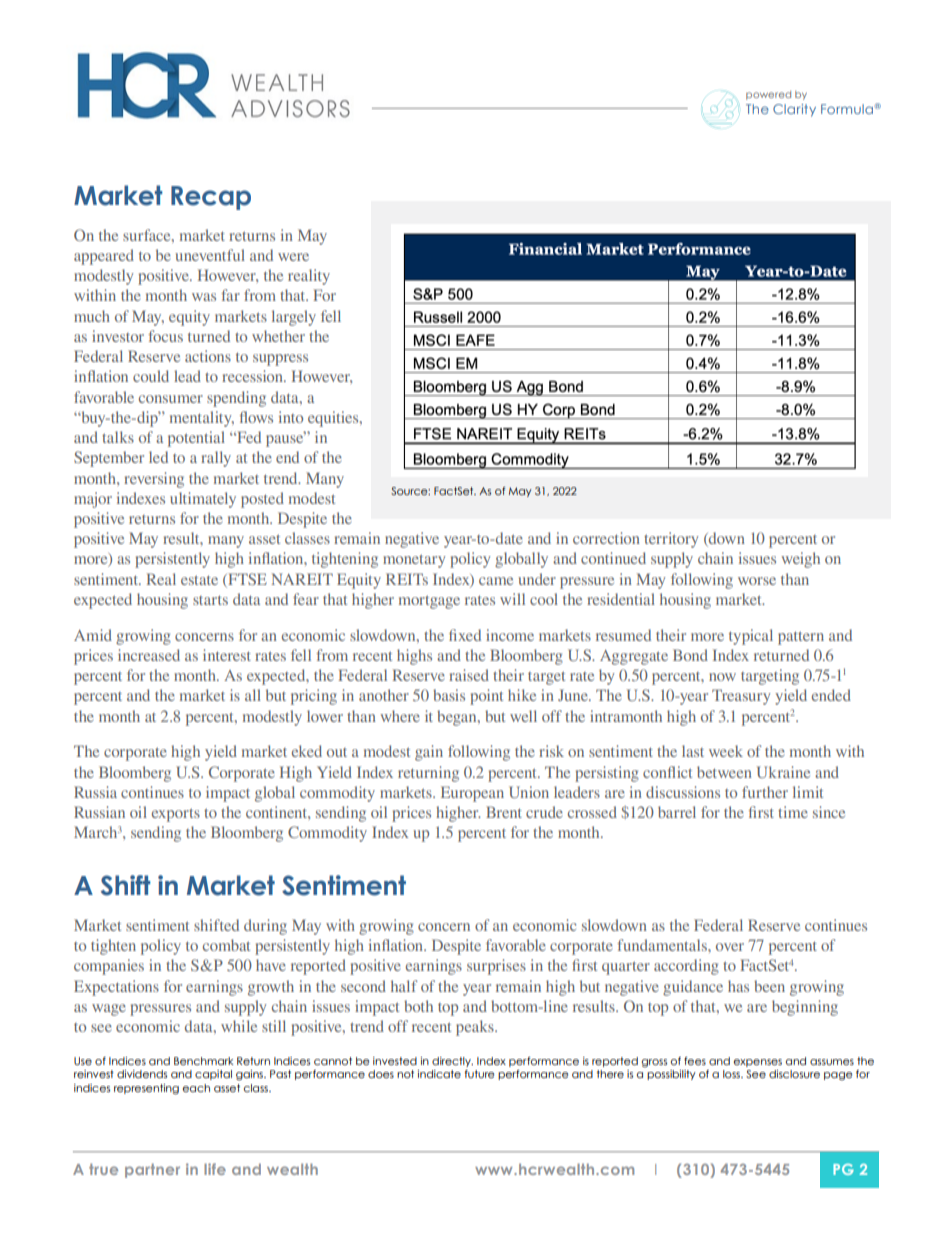 This page has width=952, height=1233. I want to click on partner, so click(152, 1170).
